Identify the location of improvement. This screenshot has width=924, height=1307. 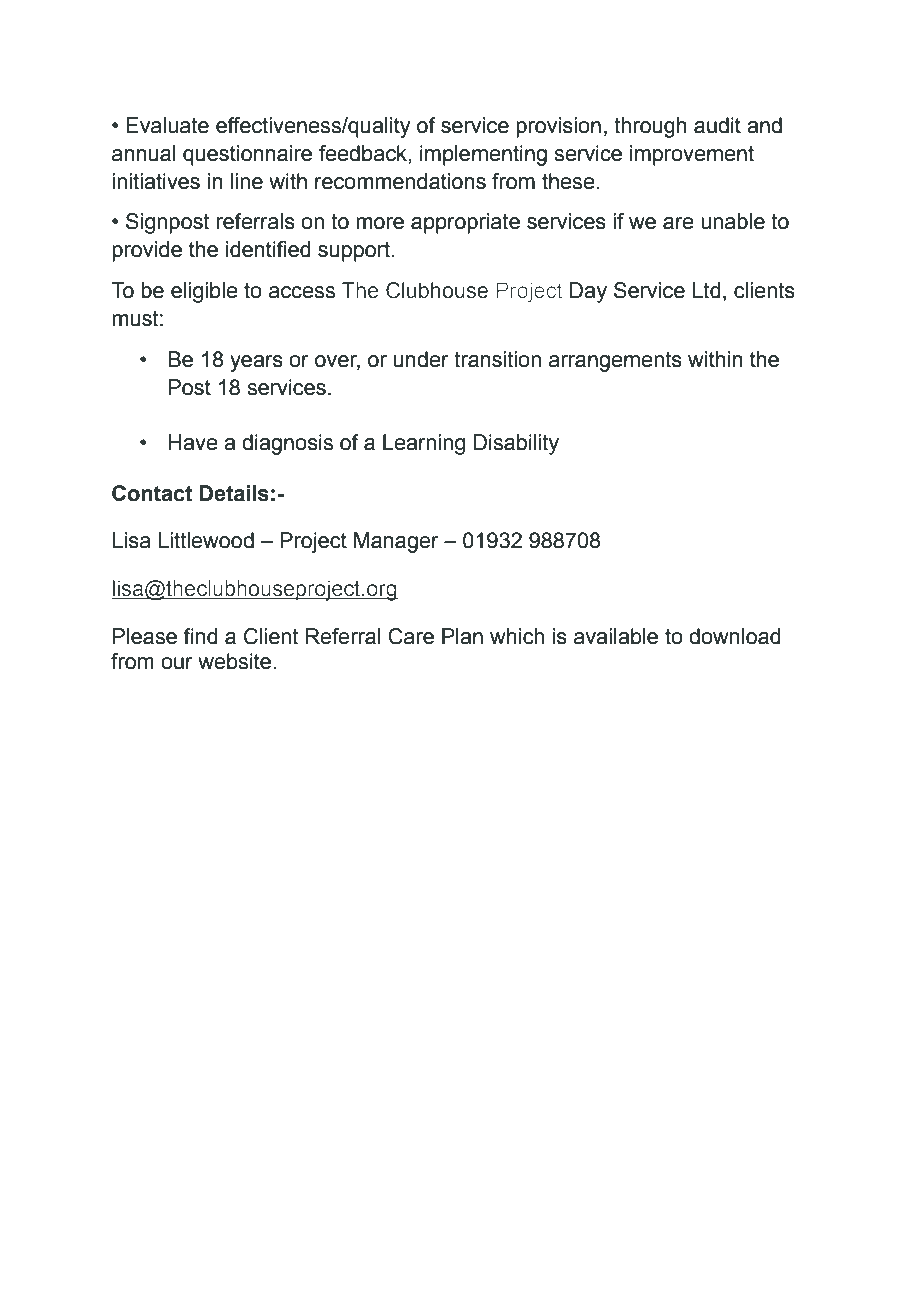
(692, 155).
